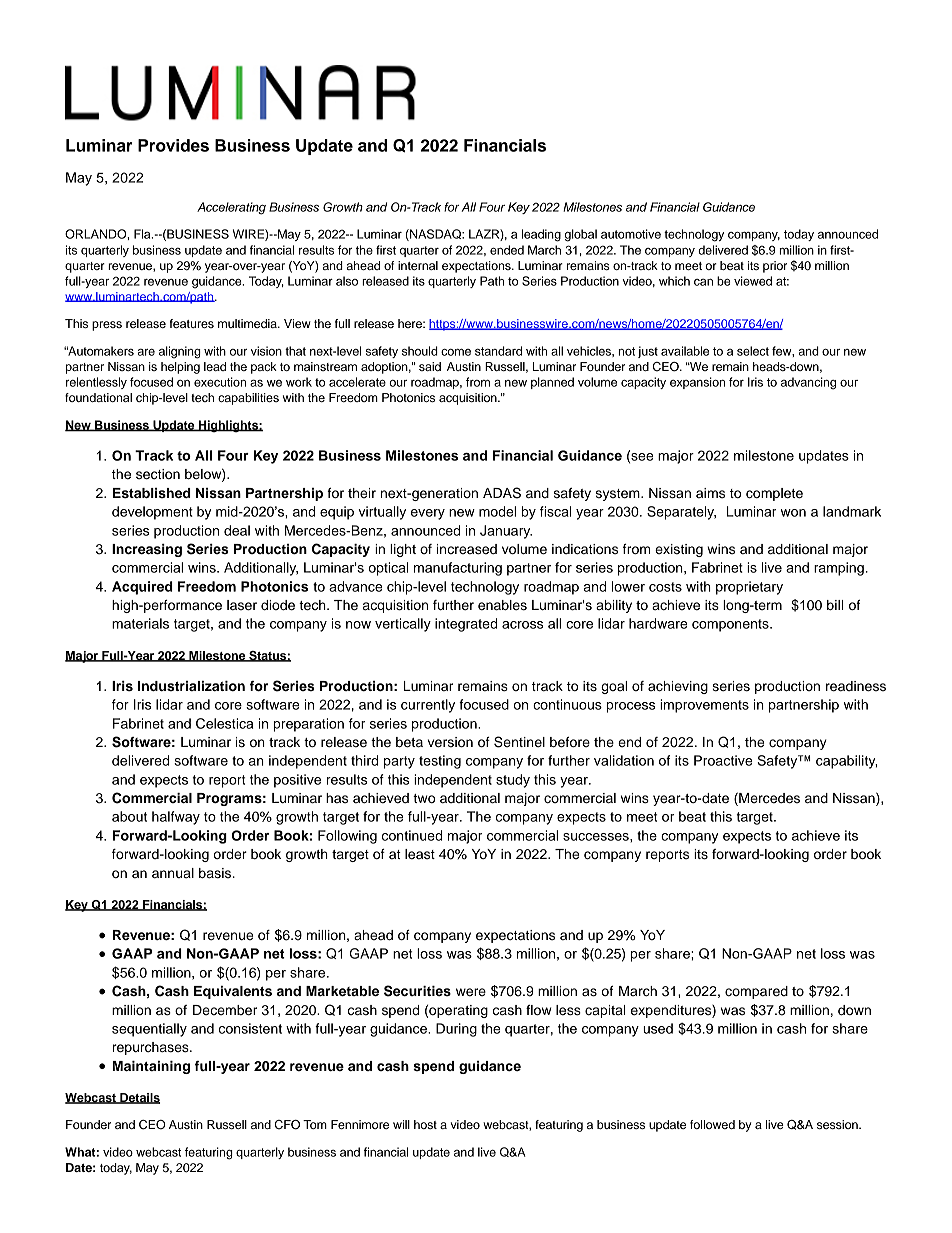  What do you see at coordinates (420, 854) in the document?
I see `least` at bounding box center [420, 854].
